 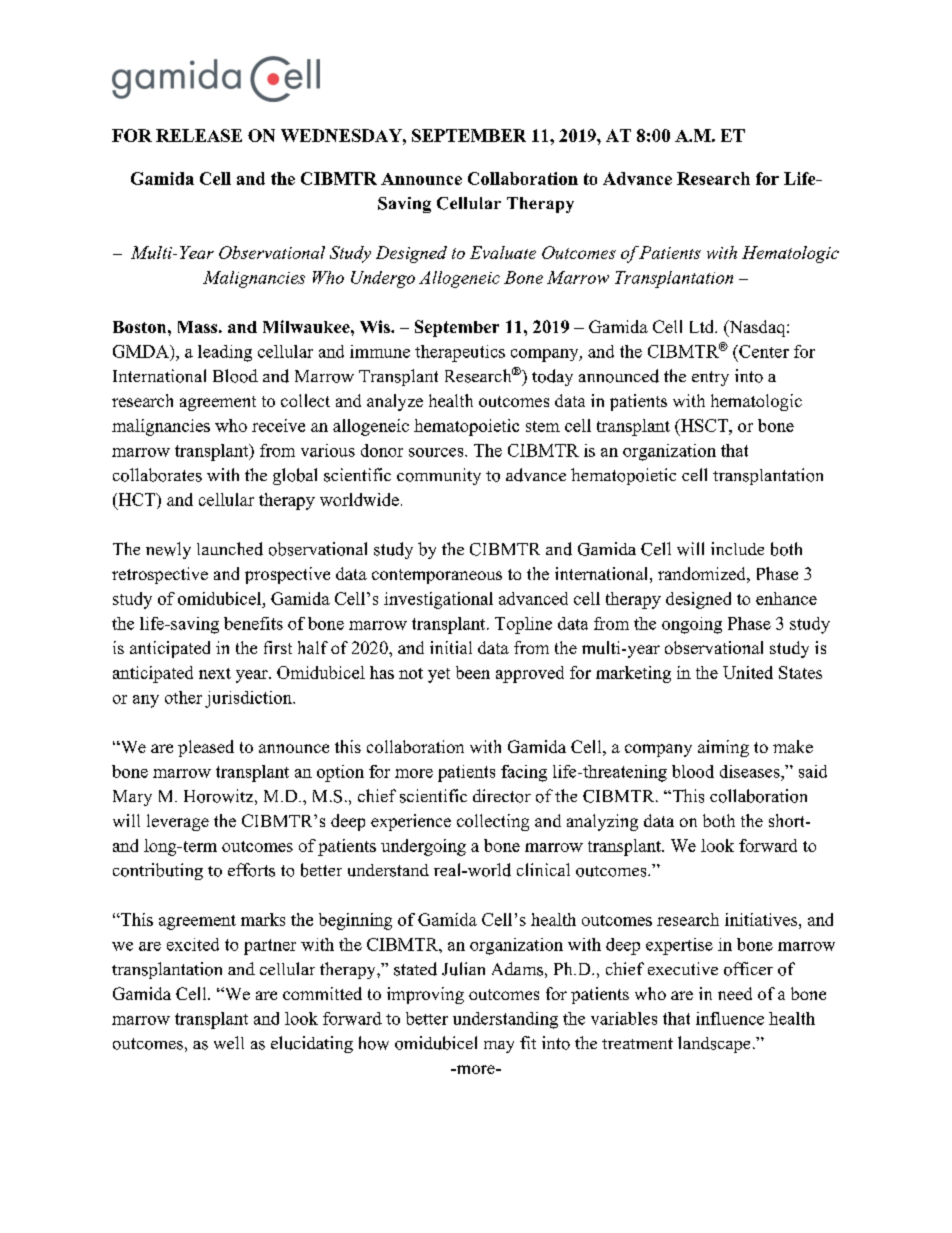 What do you see at coordinates (229, 1042) in the screenshot?
I see `well` at bounding box center [229, 1042].
